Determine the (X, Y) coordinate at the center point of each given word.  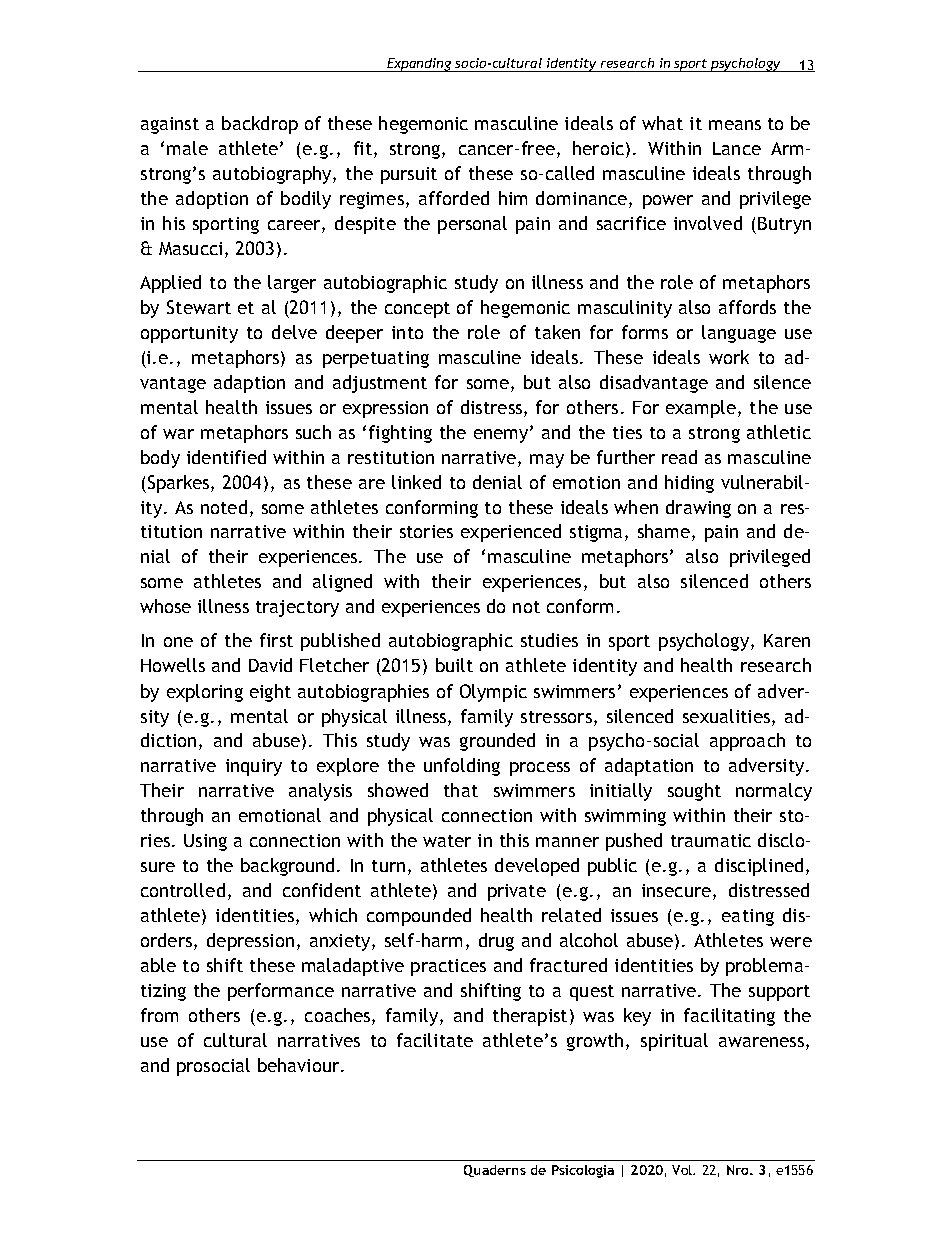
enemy (501, 436)
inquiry (254, 767)
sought (694, 792)
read (679, 457)
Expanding (419, 65)
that (461, 790)
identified (226, 457)
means (735, 125)
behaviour (300, 1065)
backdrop (260, 125)
